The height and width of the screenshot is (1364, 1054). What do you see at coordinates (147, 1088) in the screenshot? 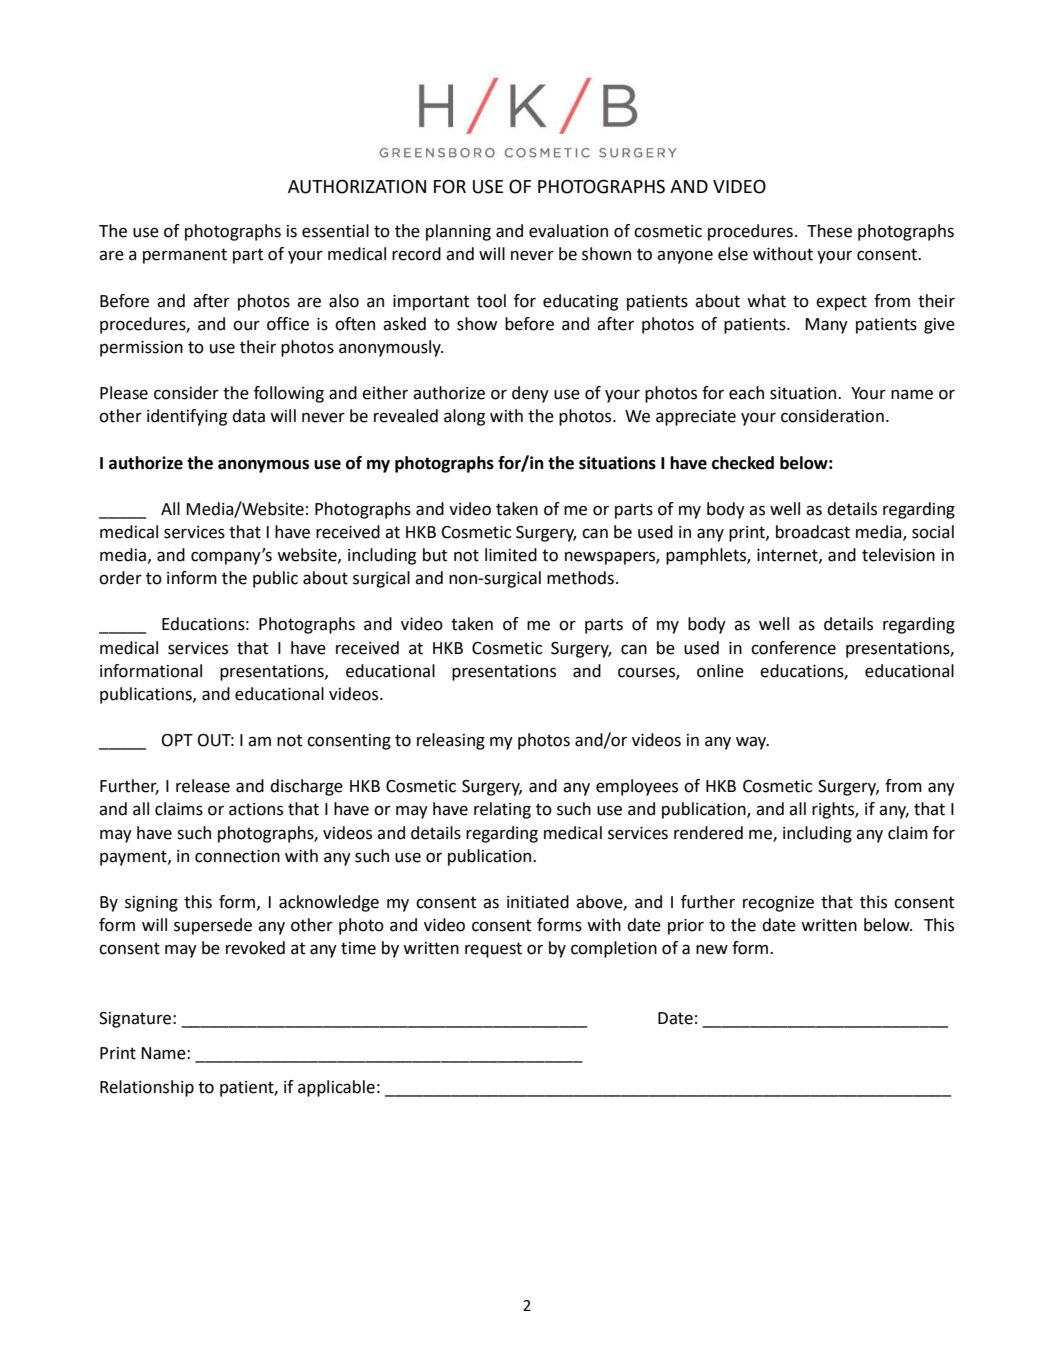
I see `Relationship` at bounding box center [147, 1088].
